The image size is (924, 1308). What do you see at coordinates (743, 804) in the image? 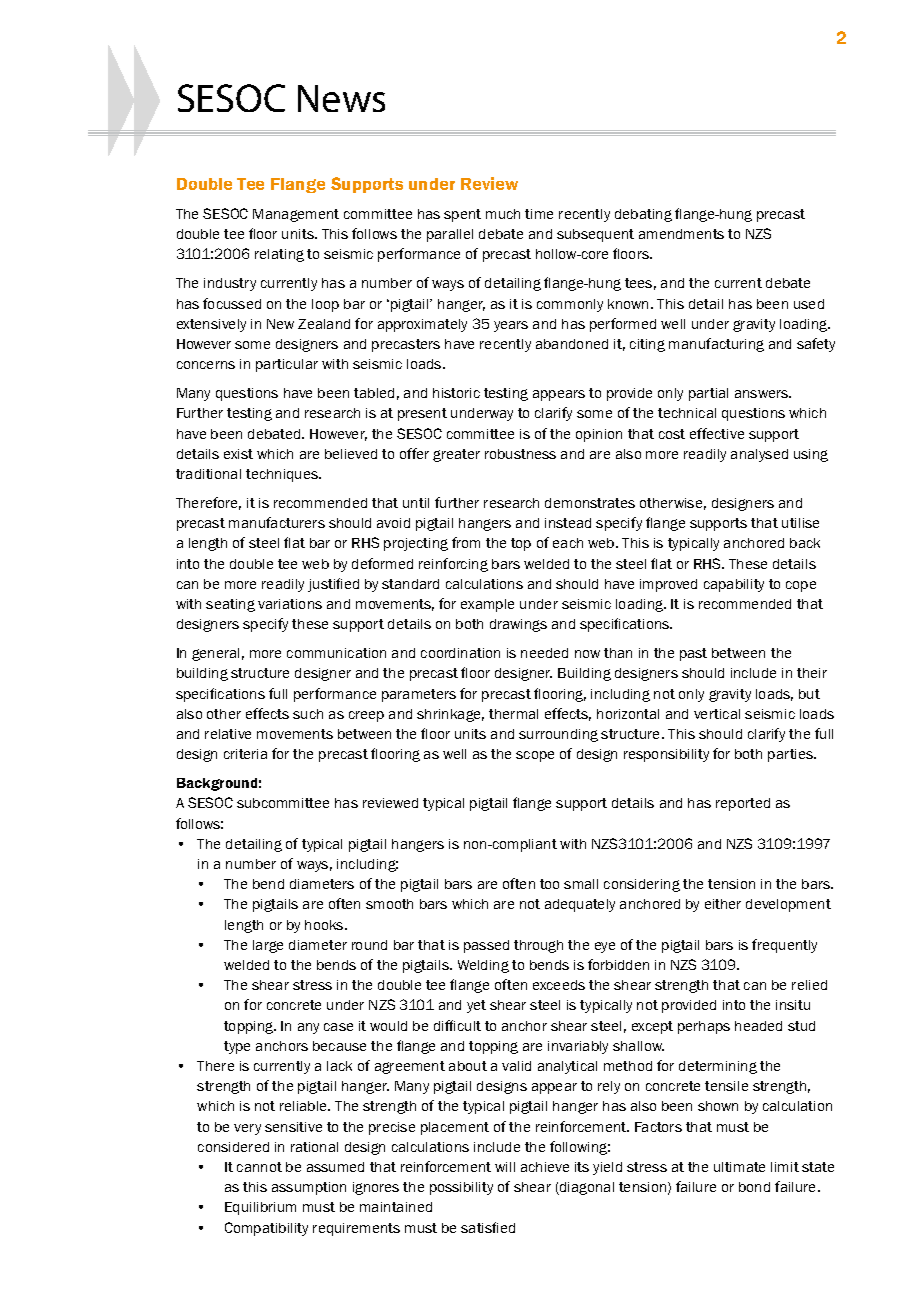
I see `reported` at bounding box center [743, 804].
